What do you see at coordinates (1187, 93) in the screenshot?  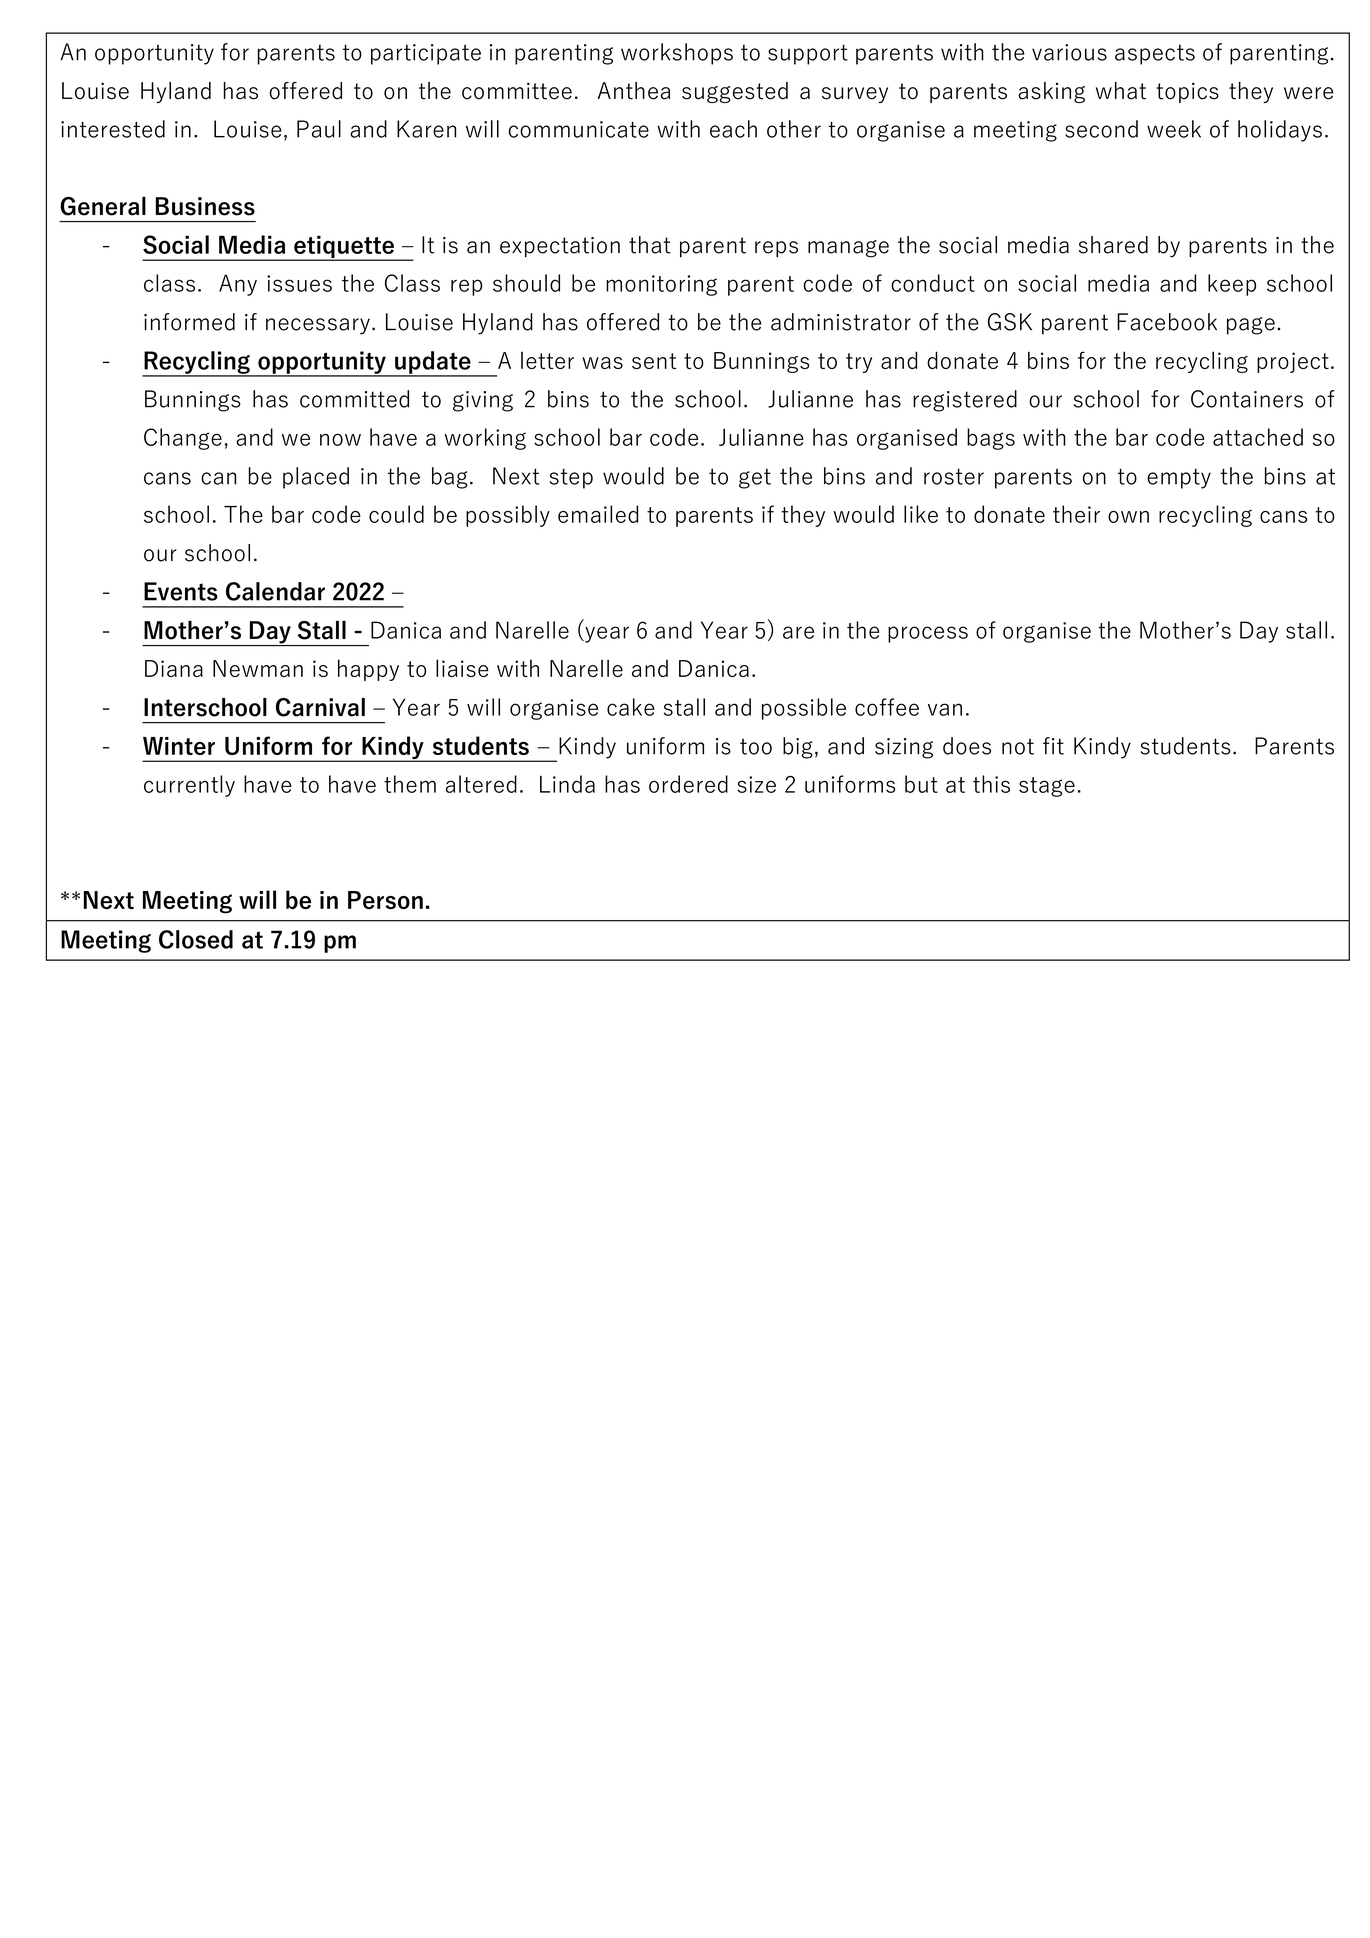 I see `topics` at bounding box center [1187, 93].
